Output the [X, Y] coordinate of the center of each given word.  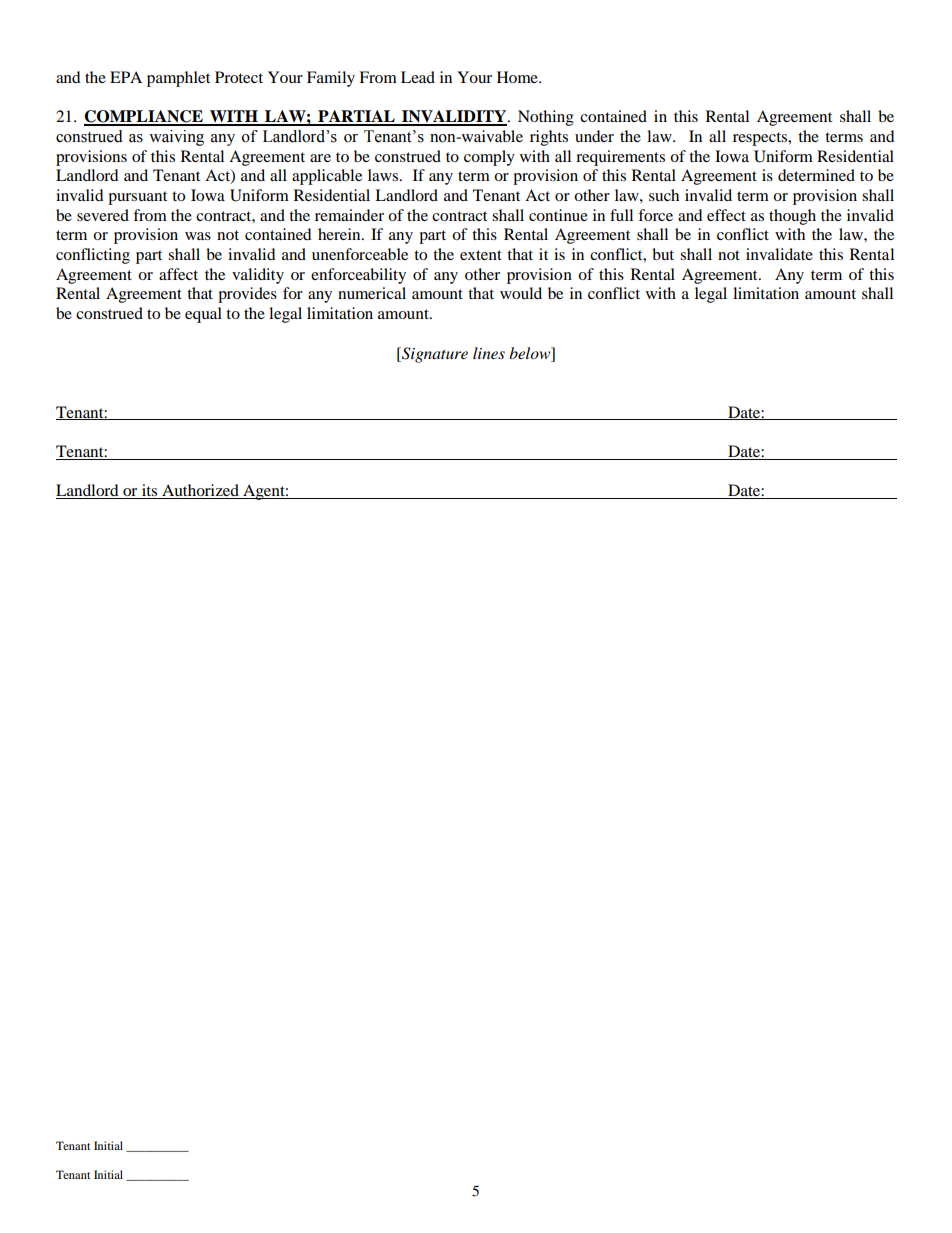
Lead [418, 77]
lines [489, 353]
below [531, 353]
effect [726, 215]
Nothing [546, 118]
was [198, 236]
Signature [434, 355]
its [150, 491]
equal [203, 315]
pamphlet [178, 79]
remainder [349, 215]
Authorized [200, 491]
